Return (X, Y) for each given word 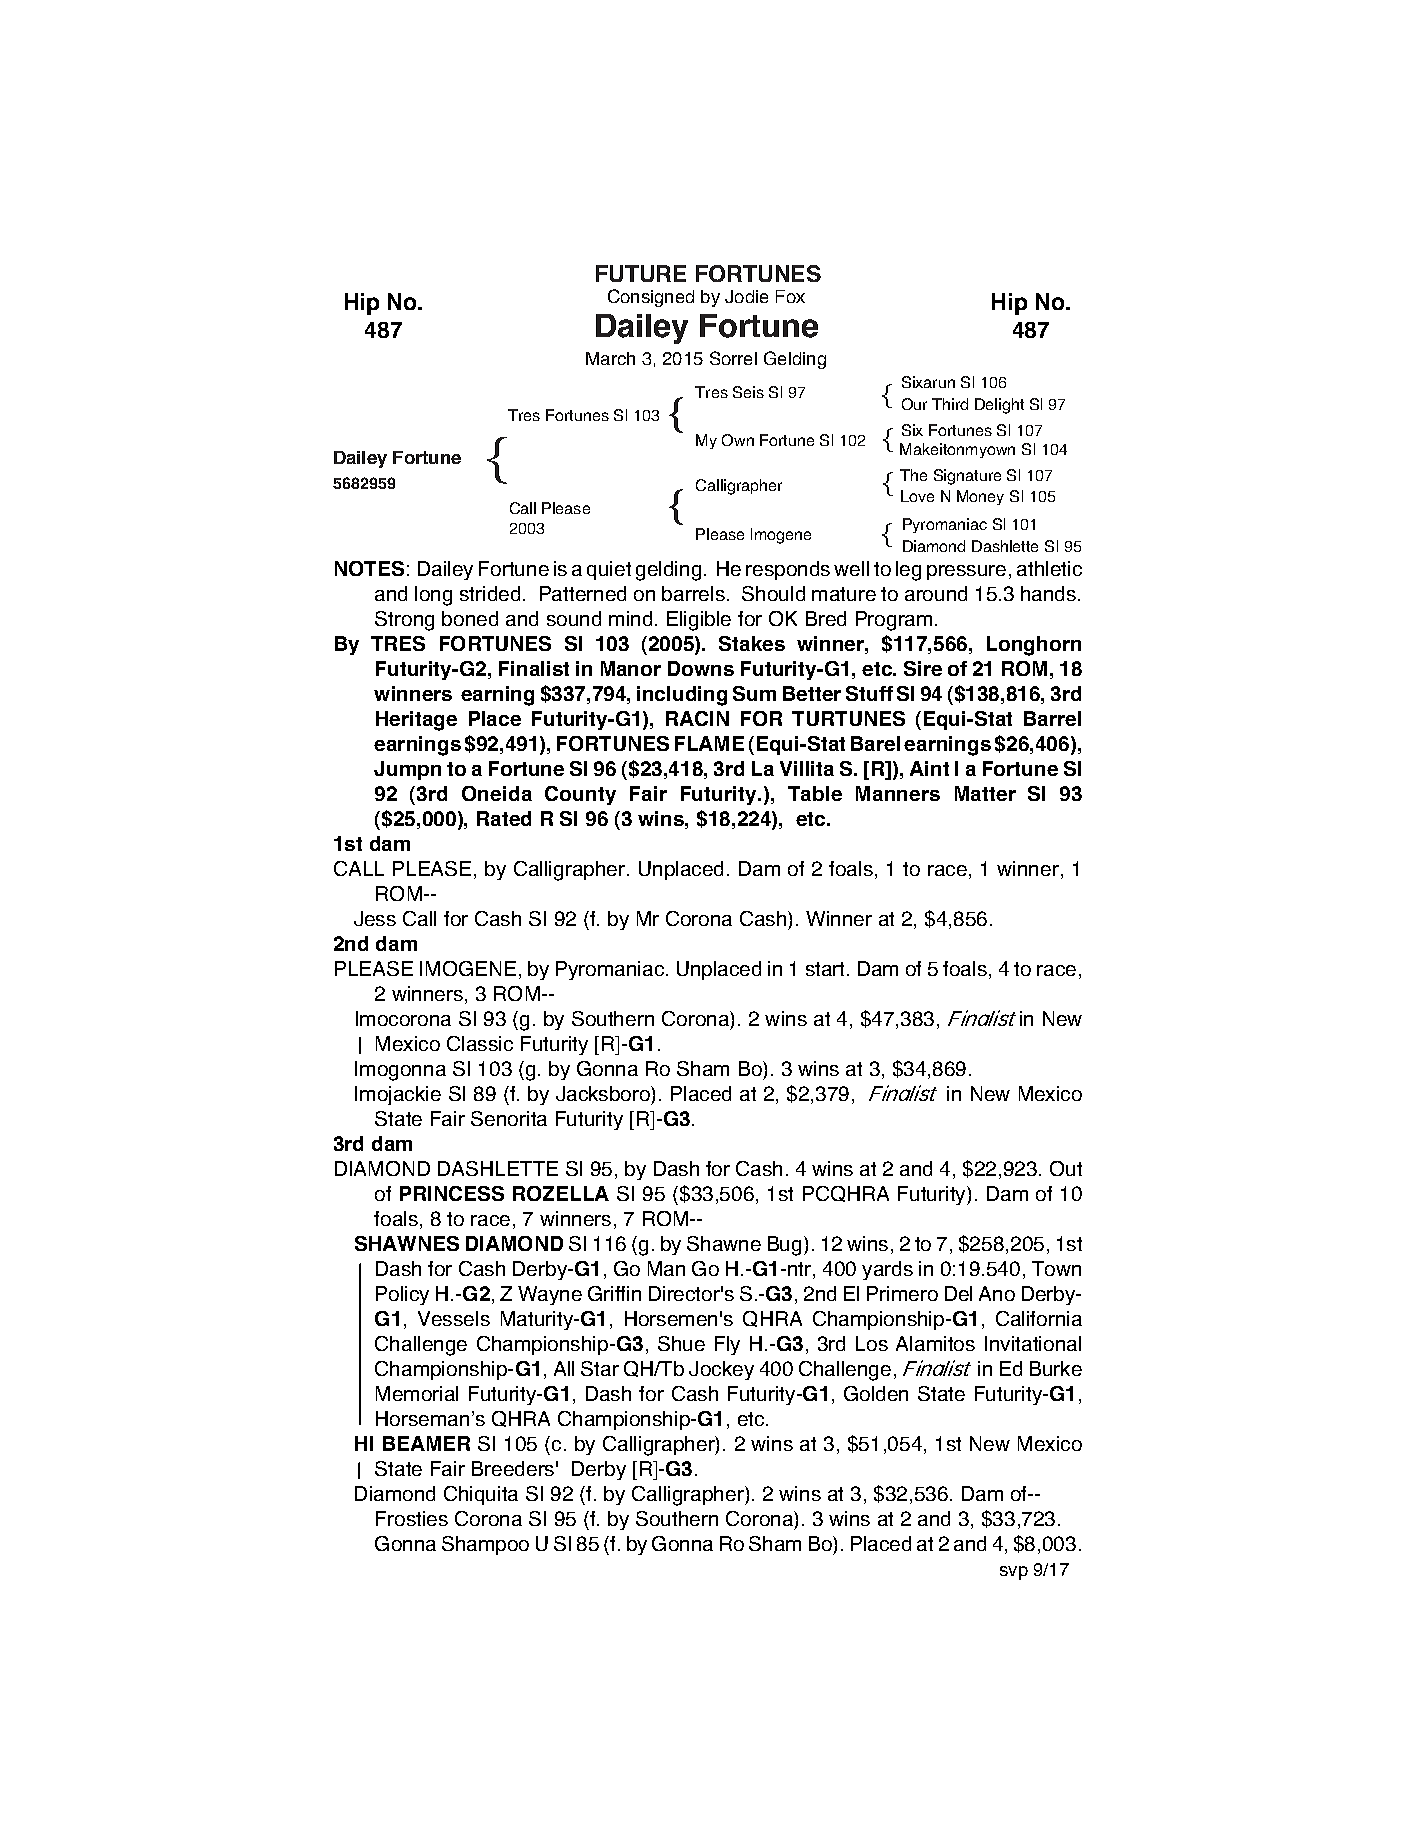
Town (1056, 1268)
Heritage (416, 721)
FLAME (709, 743)
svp (1014, 1573)
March (610, 358)
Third (950, 404)
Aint (929, 768)
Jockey (721, 1370)
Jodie (746, 296)
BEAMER (426, 1443)
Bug (784, 1246)
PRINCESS (452, 1193)
